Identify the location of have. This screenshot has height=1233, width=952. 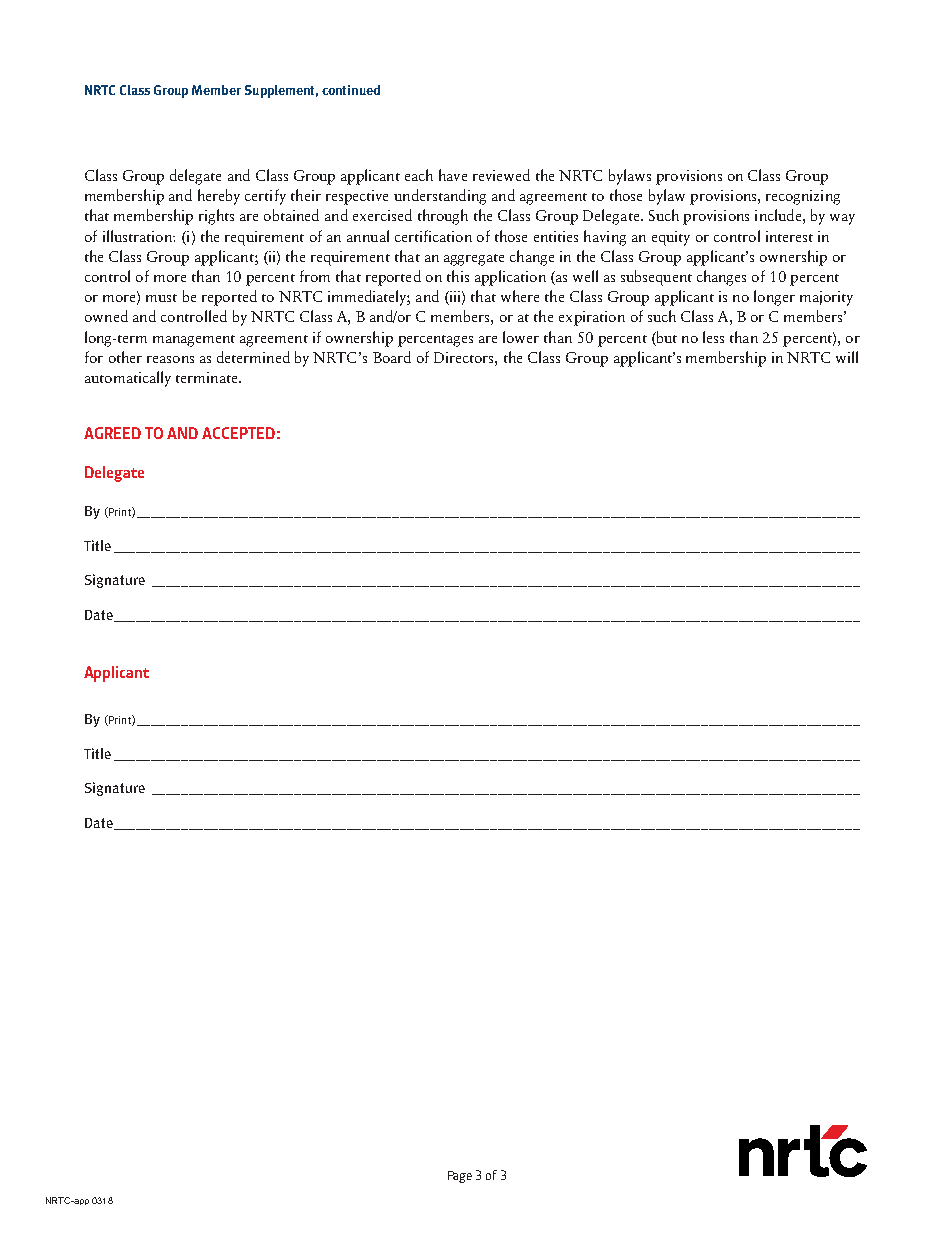
(453, 175).
